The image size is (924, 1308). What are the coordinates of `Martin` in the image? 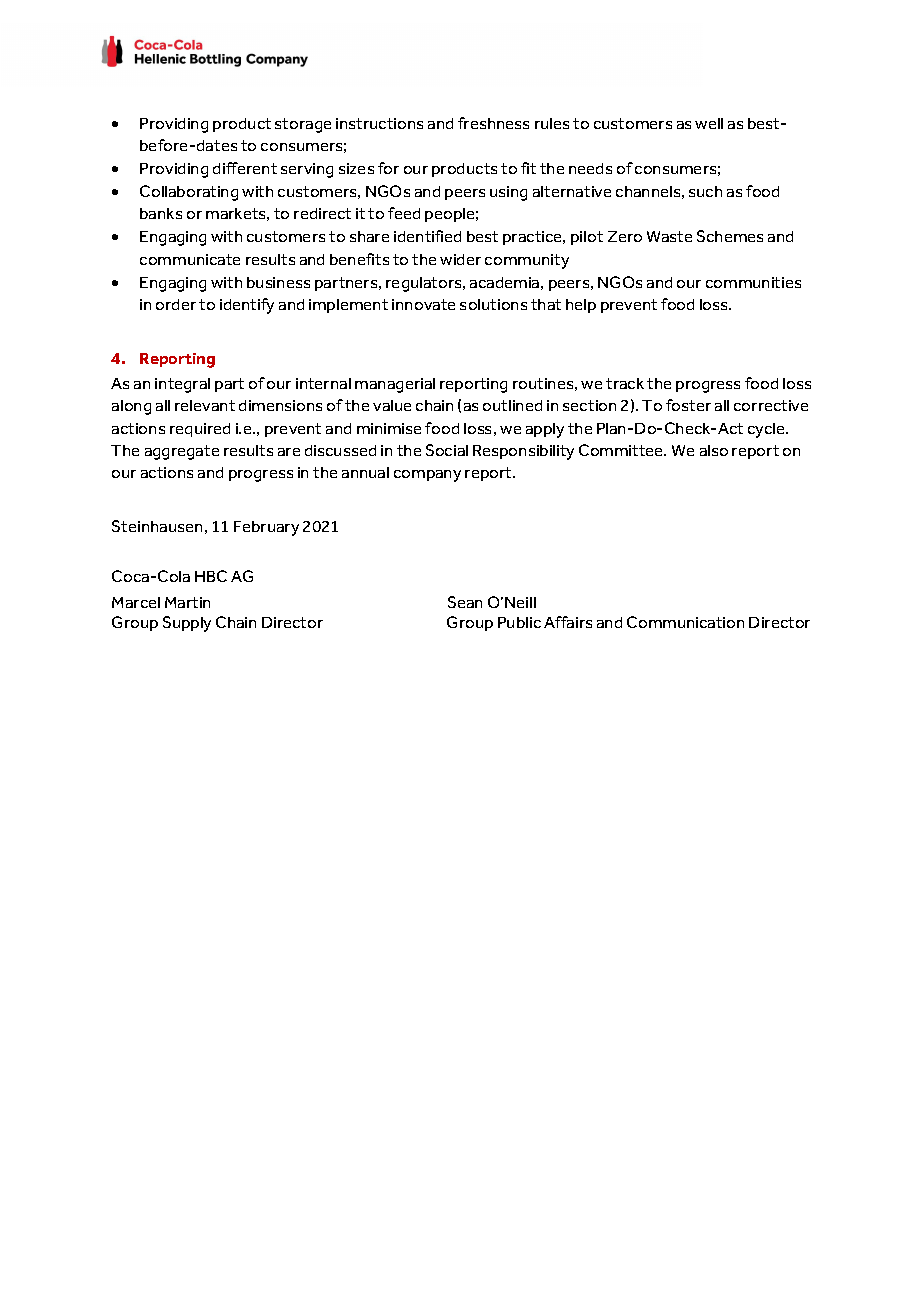 It's located at (187, 602).
